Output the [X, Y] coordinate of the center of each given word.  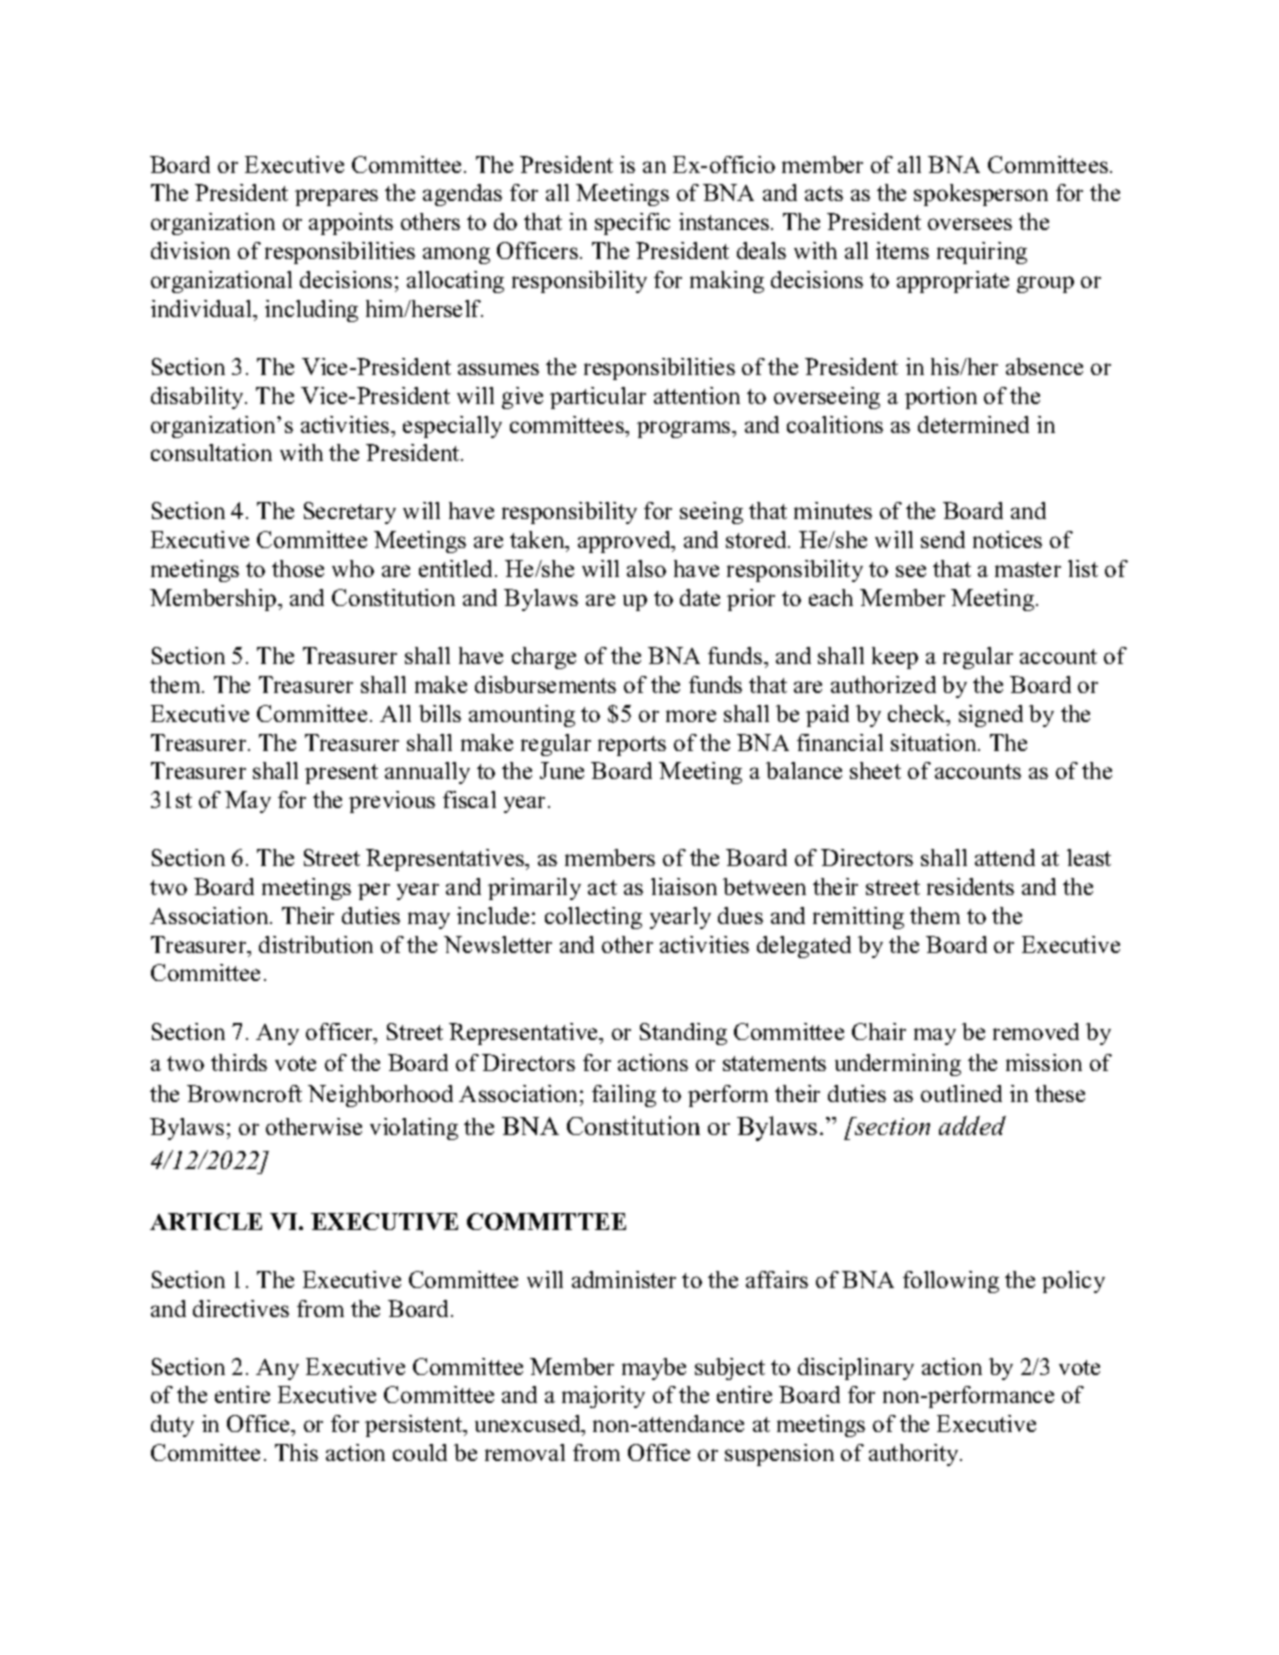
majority [603, 1397]
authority [915, 1455]
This [296, 1452]
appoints [351, 224]
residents [970, 886]
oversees [970, 224]
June [562, 770]
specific [632, 224]
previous [392, 802]
